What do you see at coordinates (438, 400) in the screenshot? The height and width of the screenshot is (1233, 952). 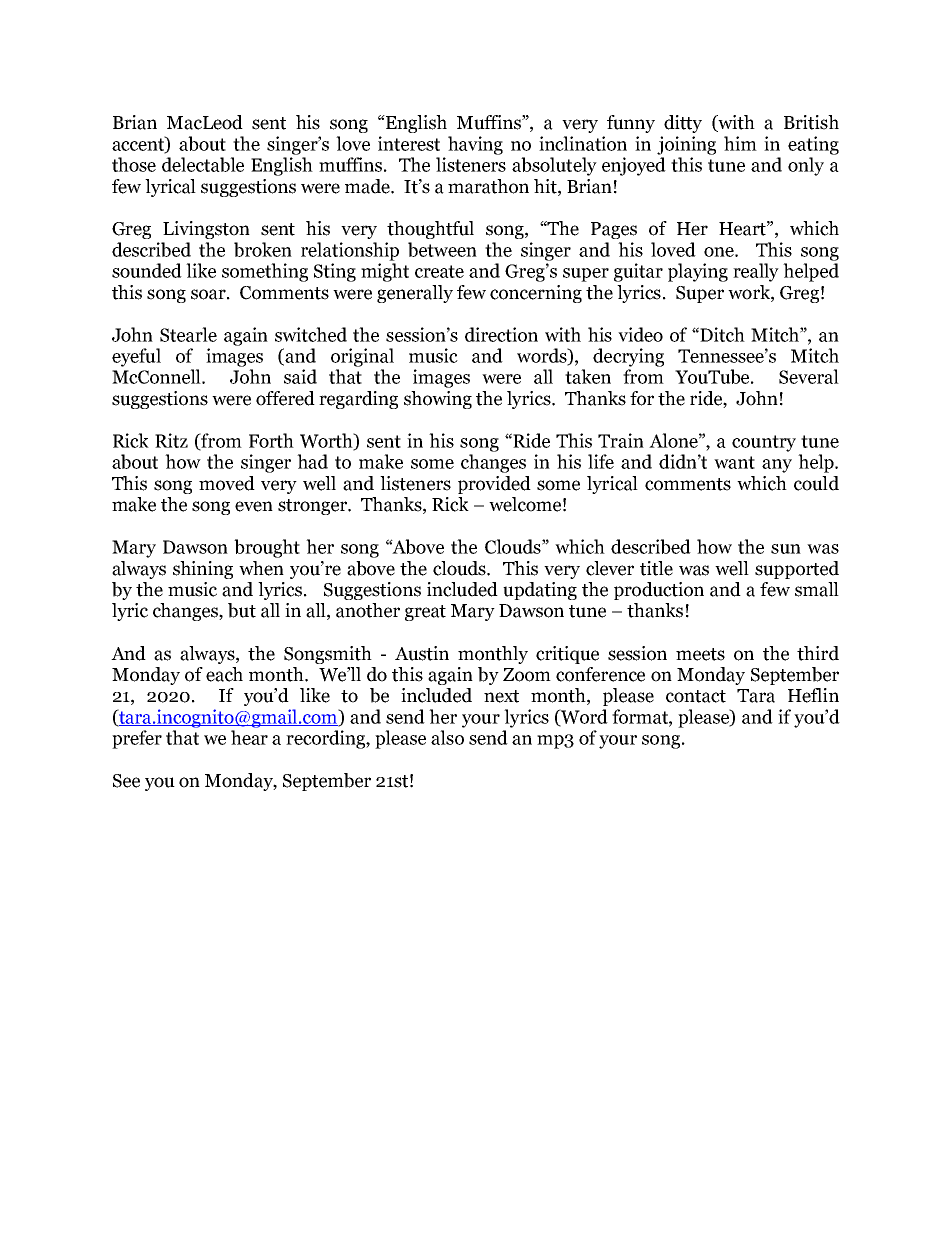 I see `showing` at bounding box center [438, 400].
